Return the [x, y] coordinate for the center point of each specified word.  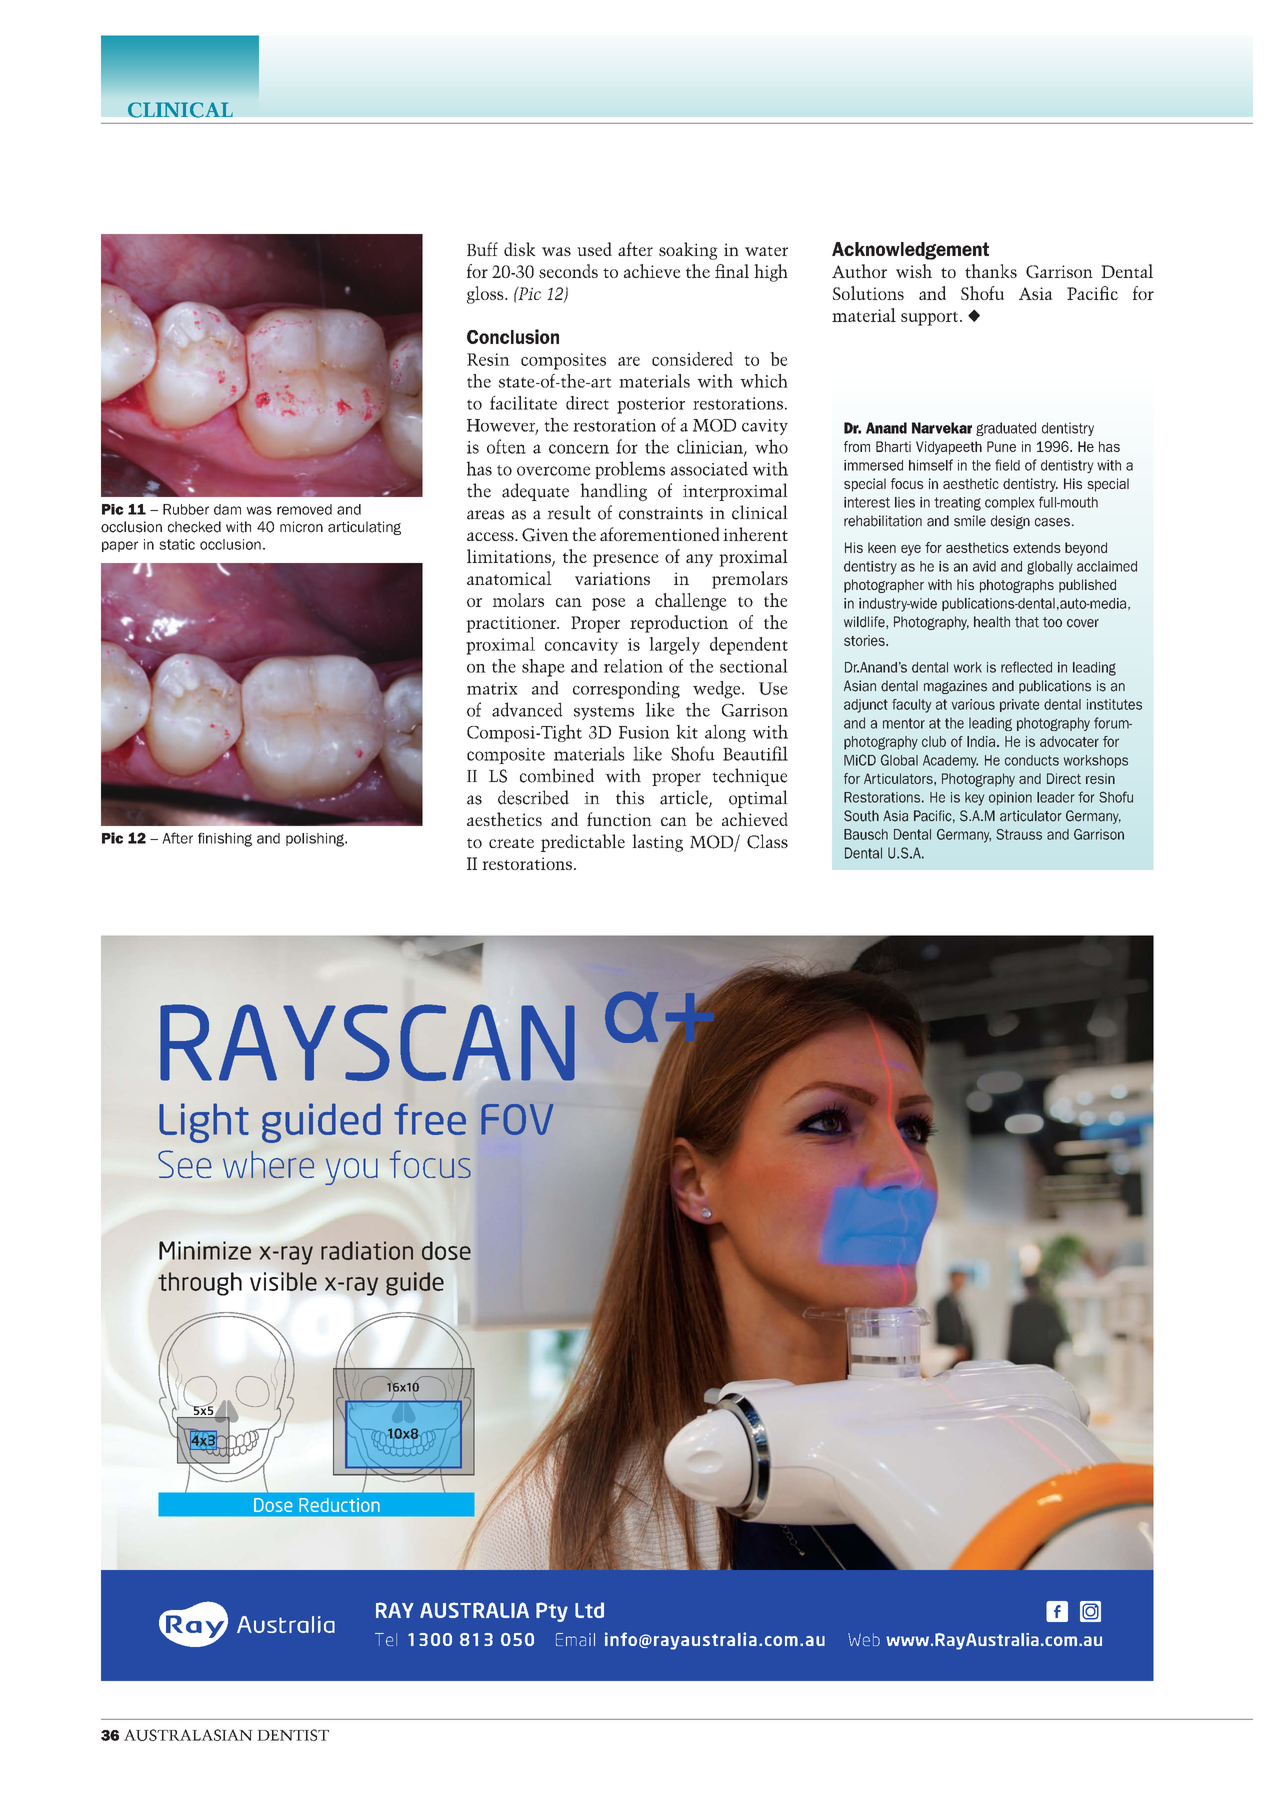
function [619, 819]
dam [227, 509]
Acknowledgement [910, 251]
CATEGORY [180, 110]
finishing [225, 839]
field [1007, 465]
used [594, 249]
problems [630, 470]
